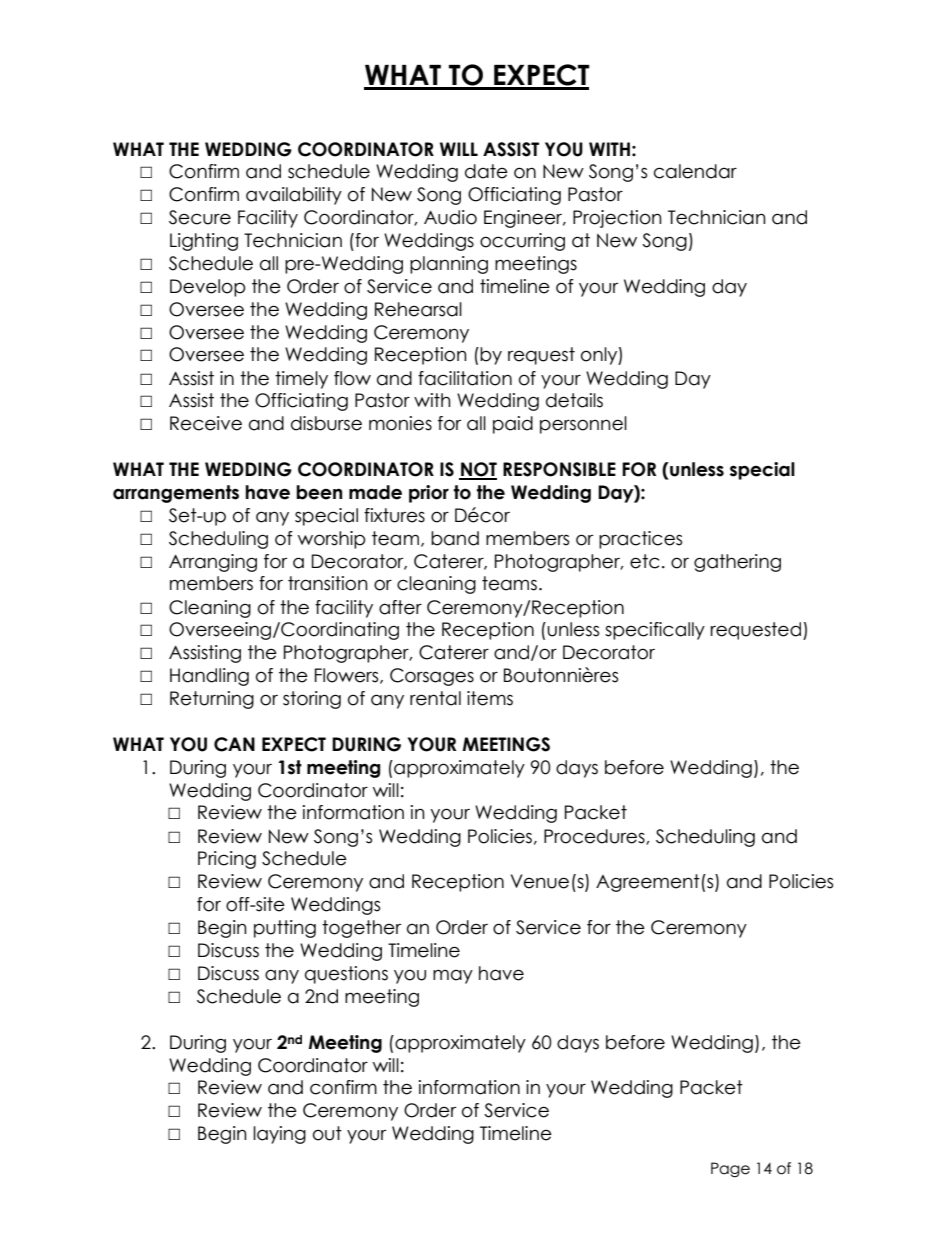 Image resolution: width=952 pixels, height=1233 pixels. Describe the element at coordinates (209, 677) in the document. I see `Handling` at that location.
